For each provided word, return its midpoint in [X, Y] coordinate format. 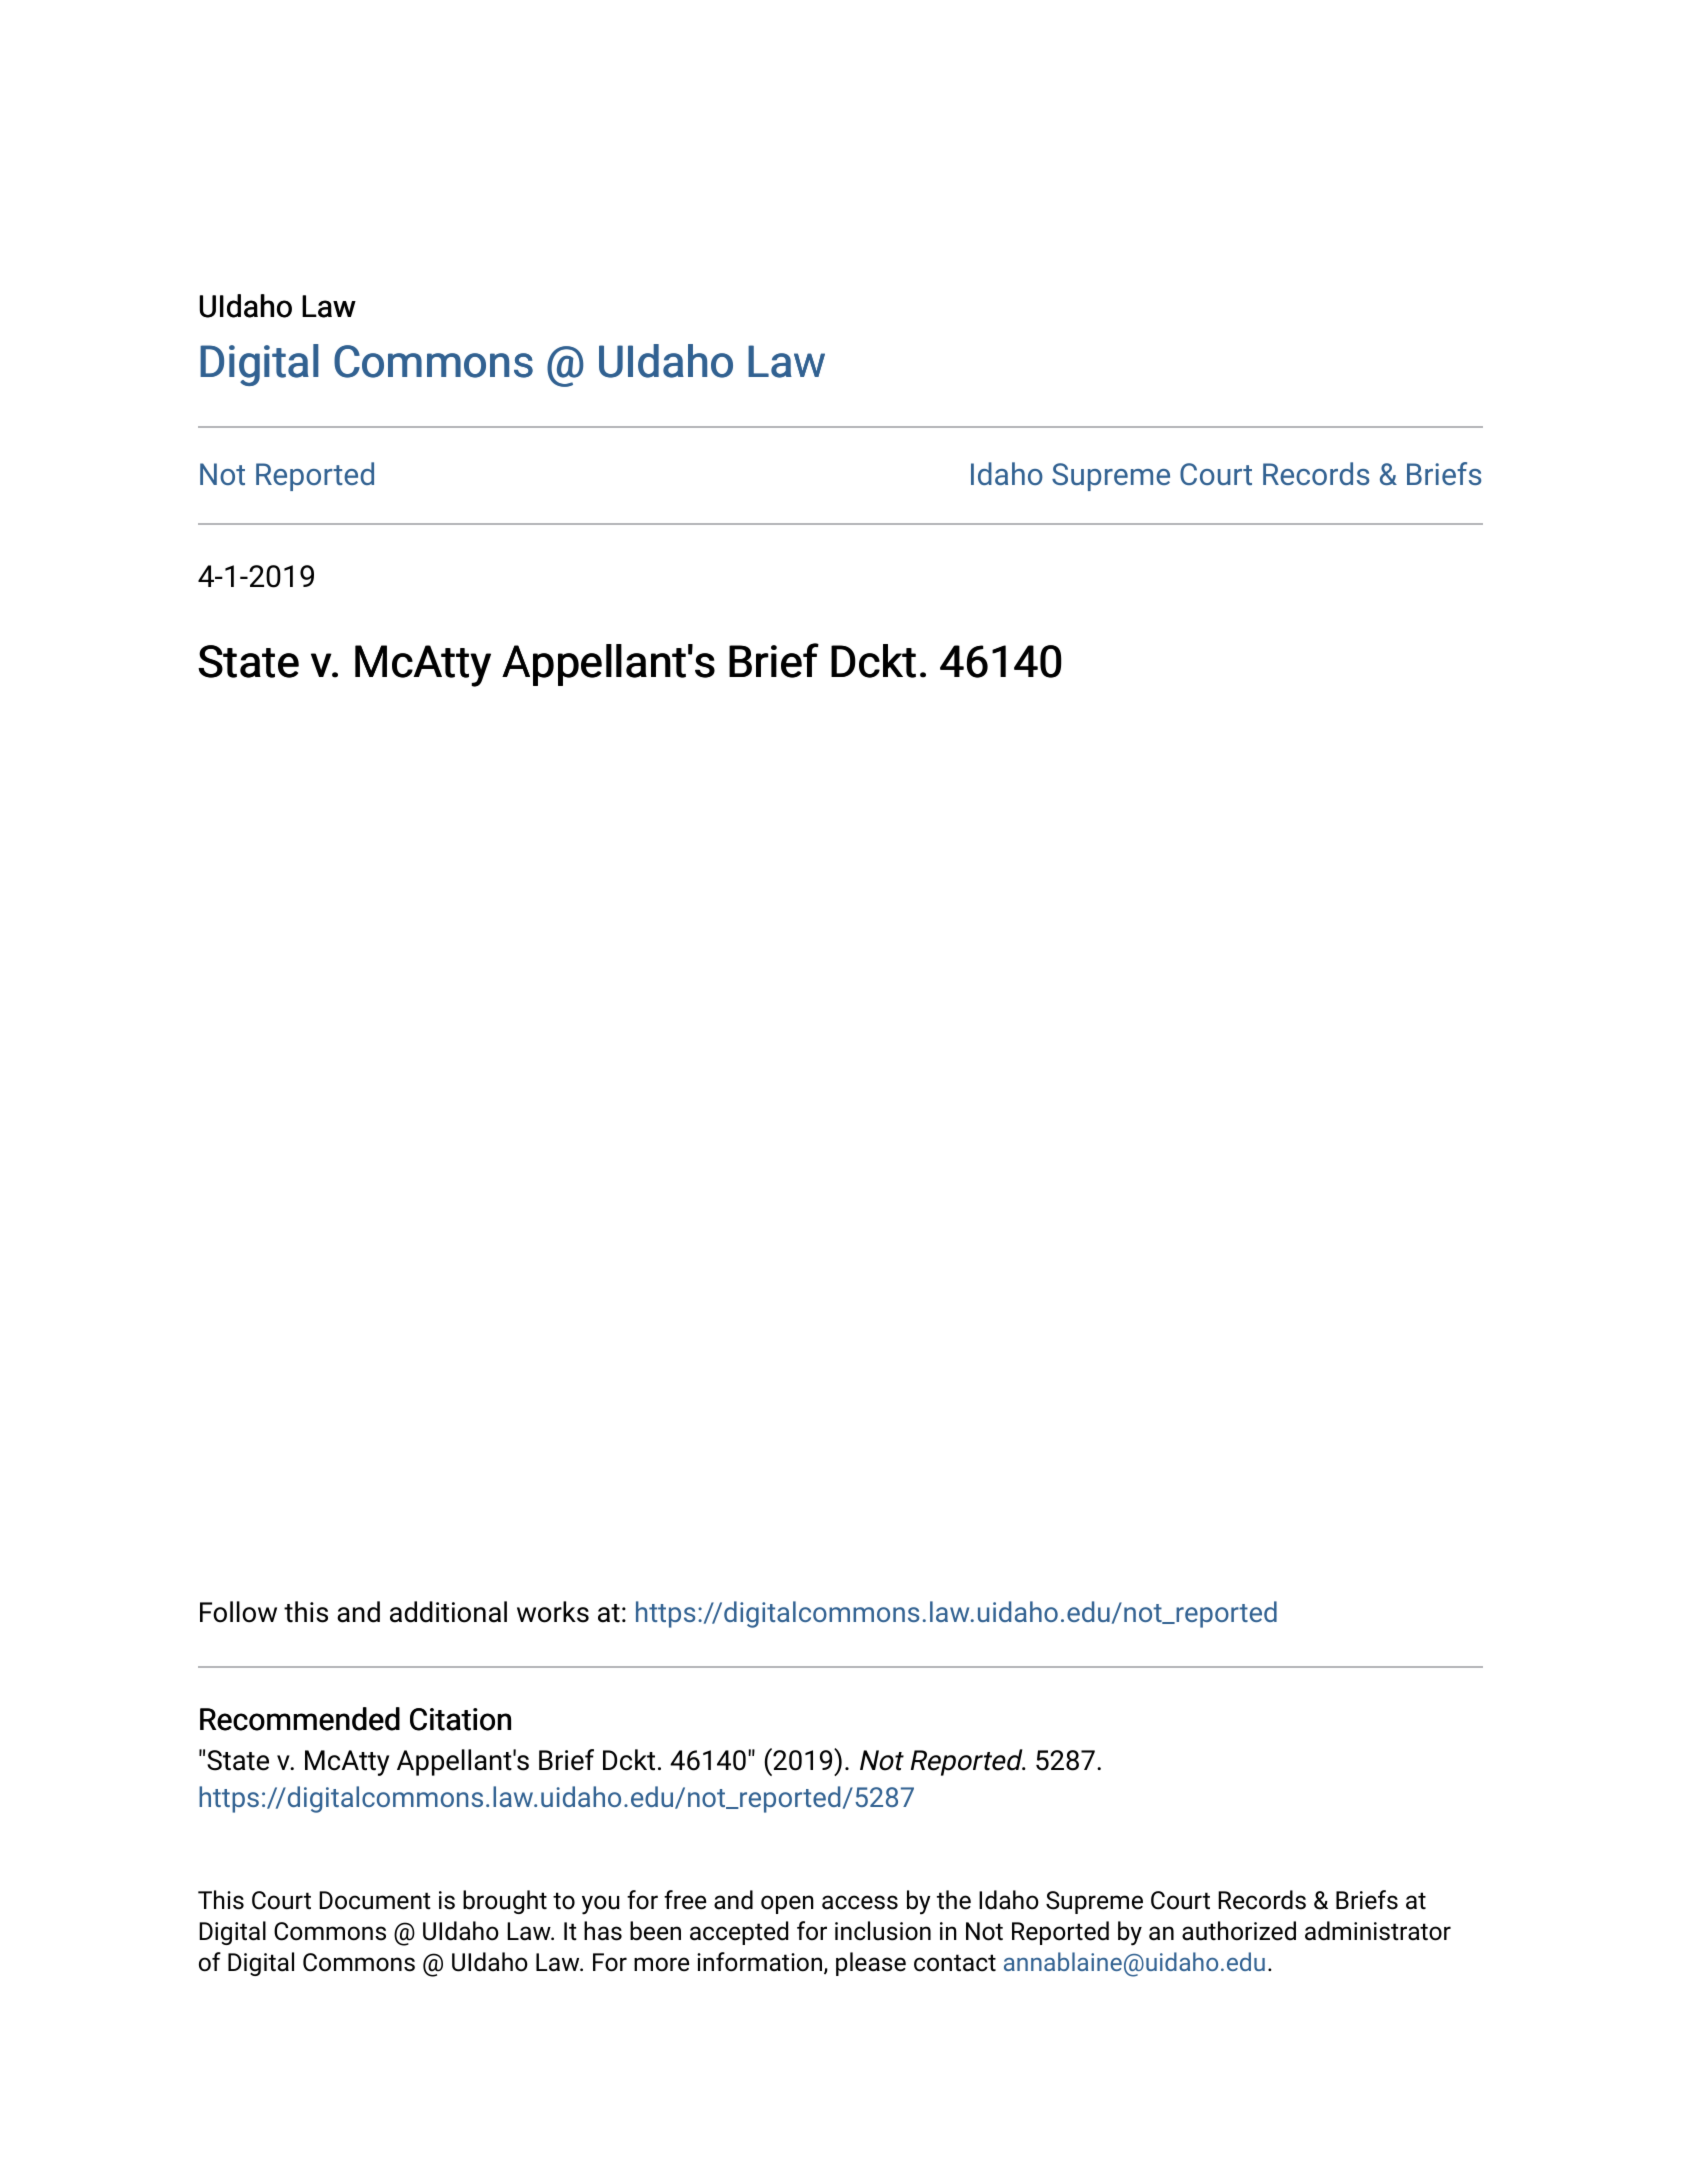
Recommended [300, 1719]
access [860, 1902]
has [603, 1931]
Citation [460, 1719]
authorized [1239, 1931]
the [954, 1900]
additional [448, 1612]
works [553, 1612]
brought [505, 1902]
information [761, 1963]
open [787, 1904]
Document [375, 1900]
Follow [238, 1612]
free [685, 1900]
